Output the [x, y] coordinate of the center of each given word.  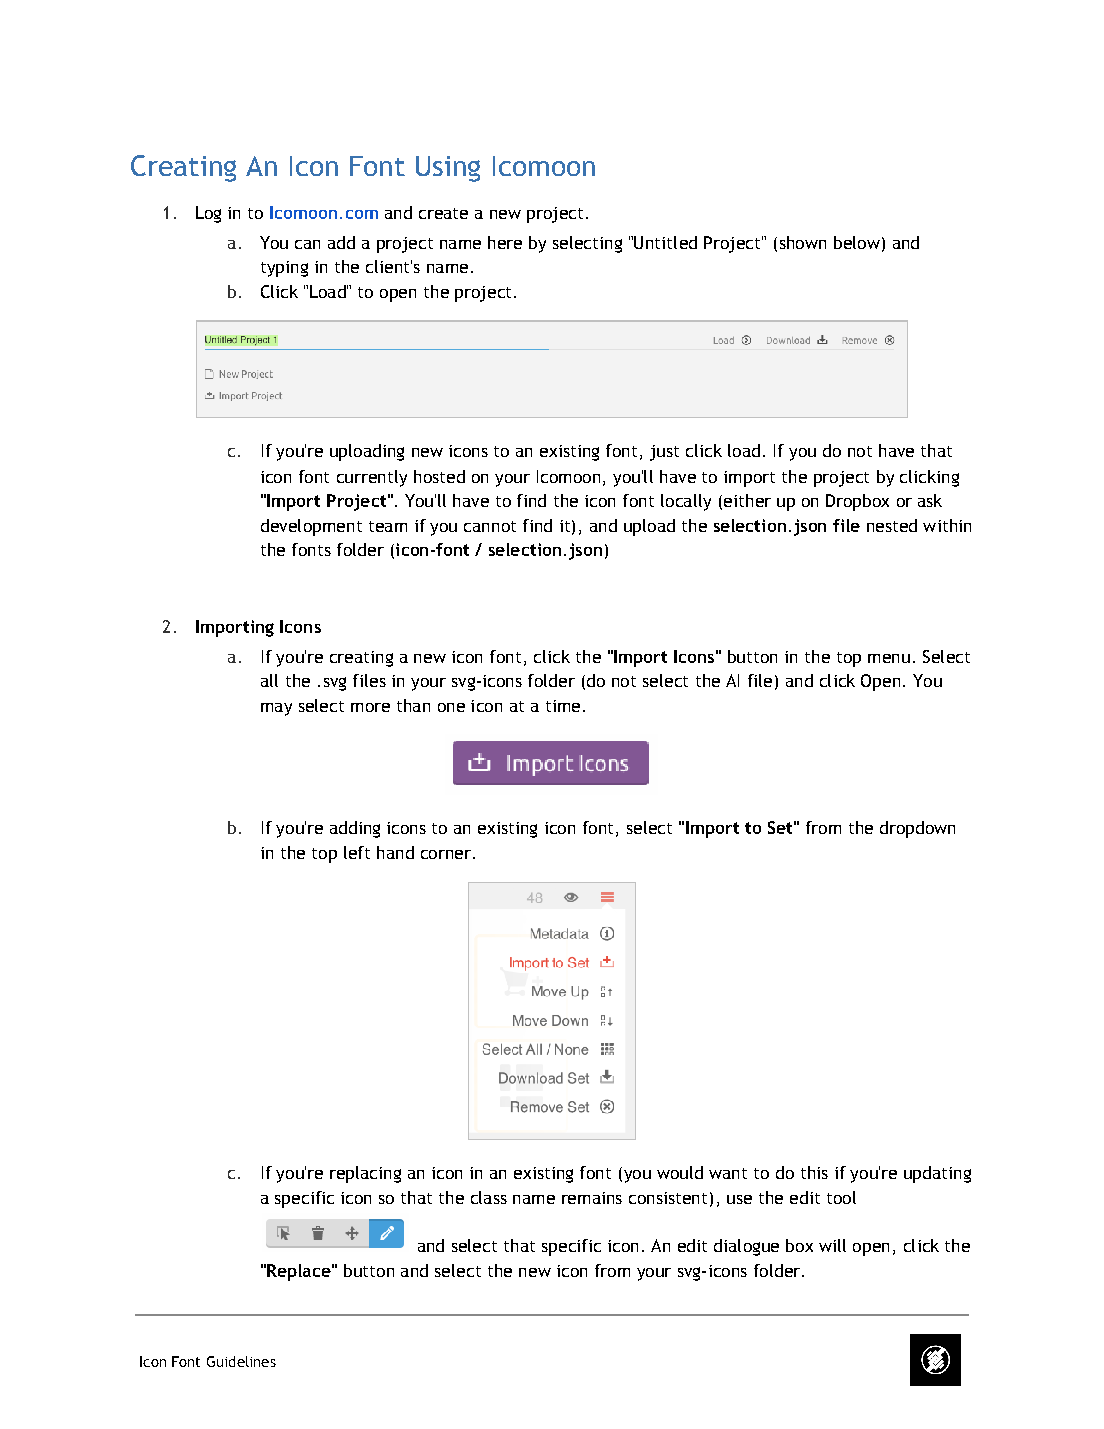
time [563, 706]
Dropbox [857, 502]
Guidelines [241, 1361]
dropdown [917, 829]
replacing [365, 1174]
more [370, 707]
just [664, 453]
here [505, 242]
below [857, 242]
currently [372, 478]
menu [889, 658]
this [814, 1172]
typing [284, 269]
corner [446, 854]
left [357, 852]
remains [592, 1198]
